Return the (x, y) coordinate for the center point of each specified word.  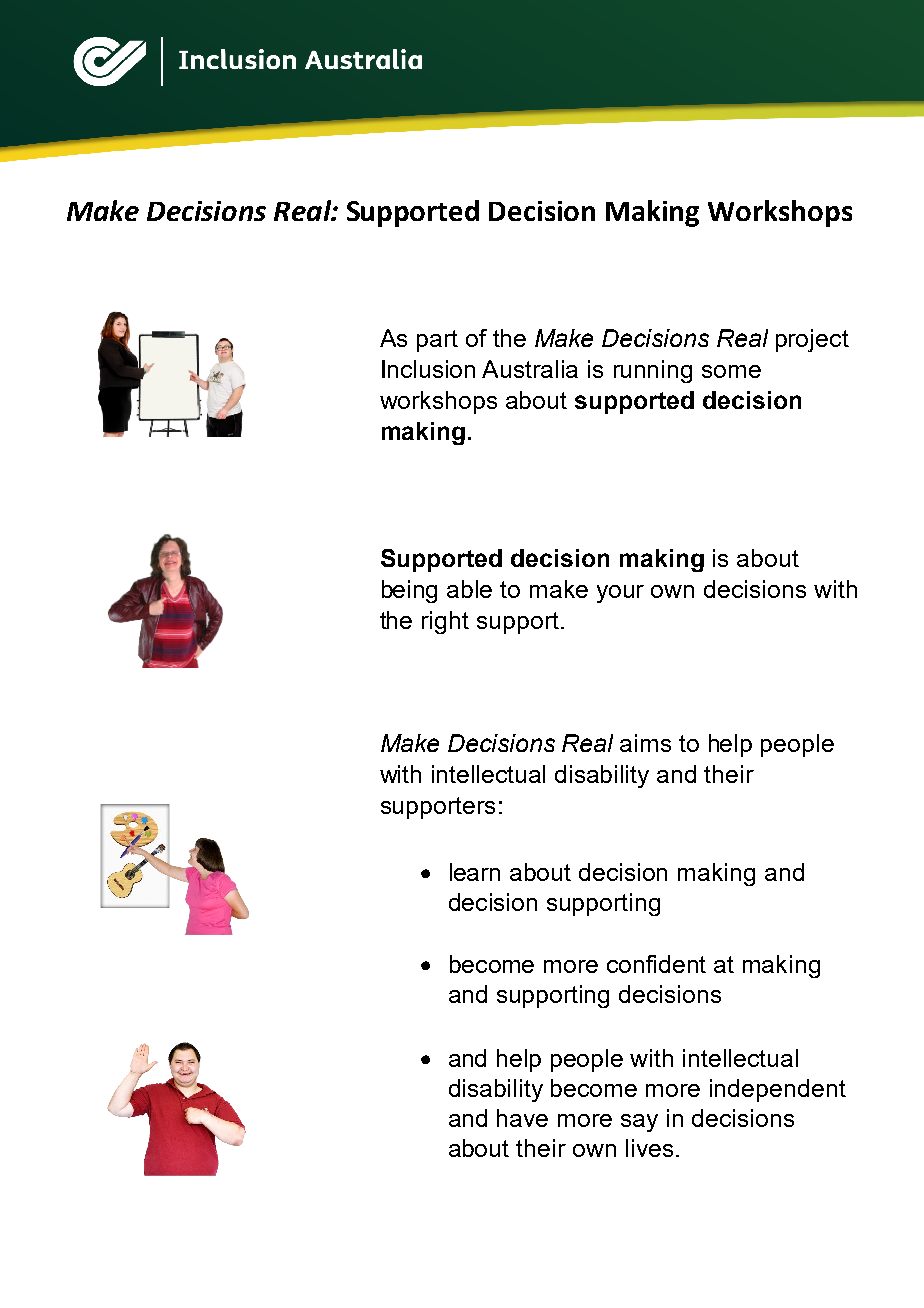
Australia (530, 369)
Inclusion (428, 369)
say (639, 1123)
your (620, 594)
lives (649, 1148)
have (522, 1118)
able (469, 589)
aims (645, 743)
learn (475, 872)
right (445, 622)
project (812, 340)
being (409, 591)
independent (778, 1090)
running (653, 371)
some (731, 371)
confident (656, 964)
